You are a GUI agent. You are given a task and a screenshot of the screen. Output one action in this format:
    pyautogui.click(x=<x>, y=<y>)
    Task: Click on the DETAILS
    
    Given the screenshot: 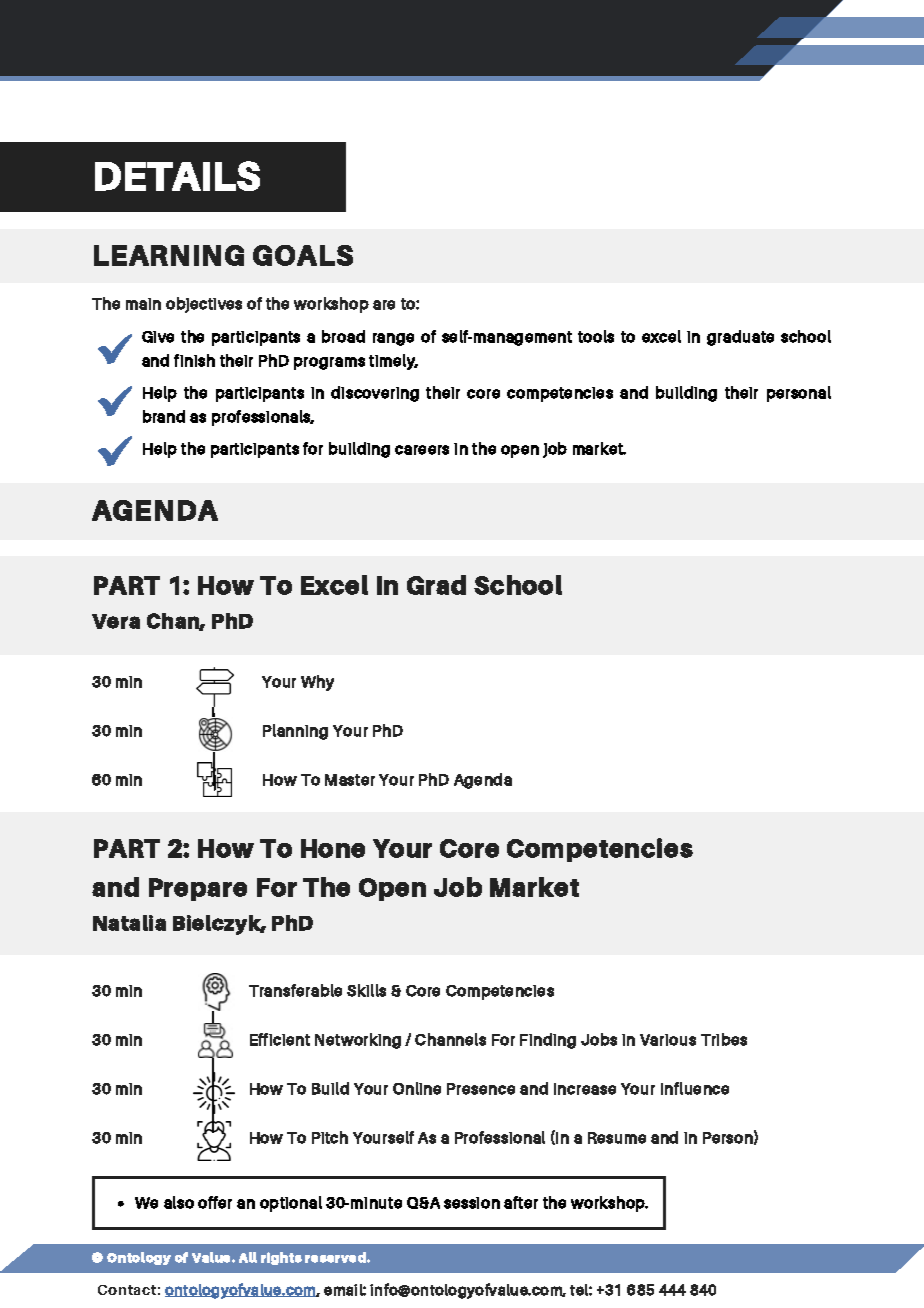 What is the action you would take?
    pyautogui.click(x=177, y=176)
